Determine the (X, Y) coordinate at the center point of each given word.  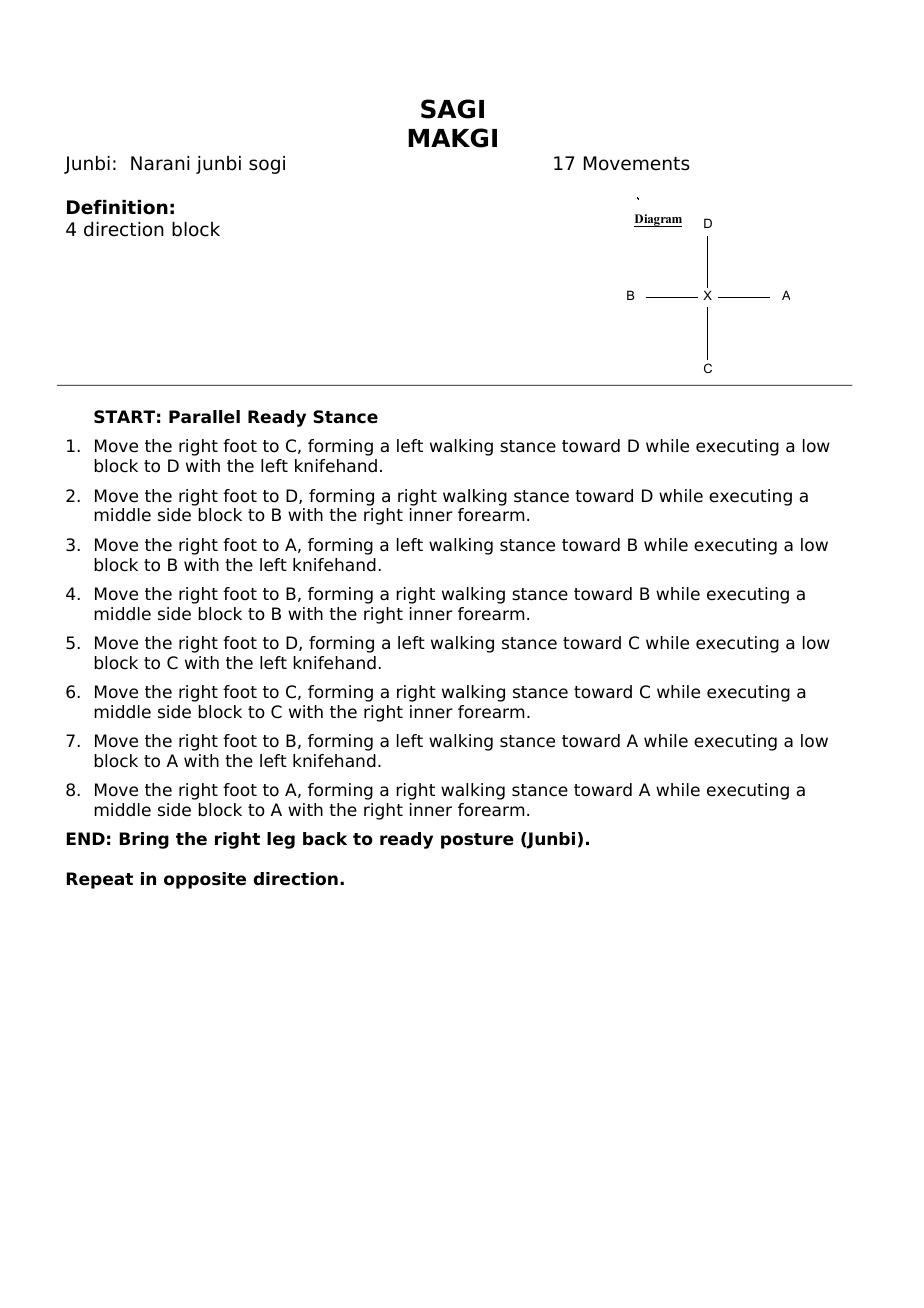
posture (477, 841)
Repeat (100, 880)
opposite (205, 880)
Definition (117, 207)
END (86, 838)
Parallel (204, 417)
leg (281, 840)
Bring (144, 840)
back (325, 839)
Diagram (658, 220)
